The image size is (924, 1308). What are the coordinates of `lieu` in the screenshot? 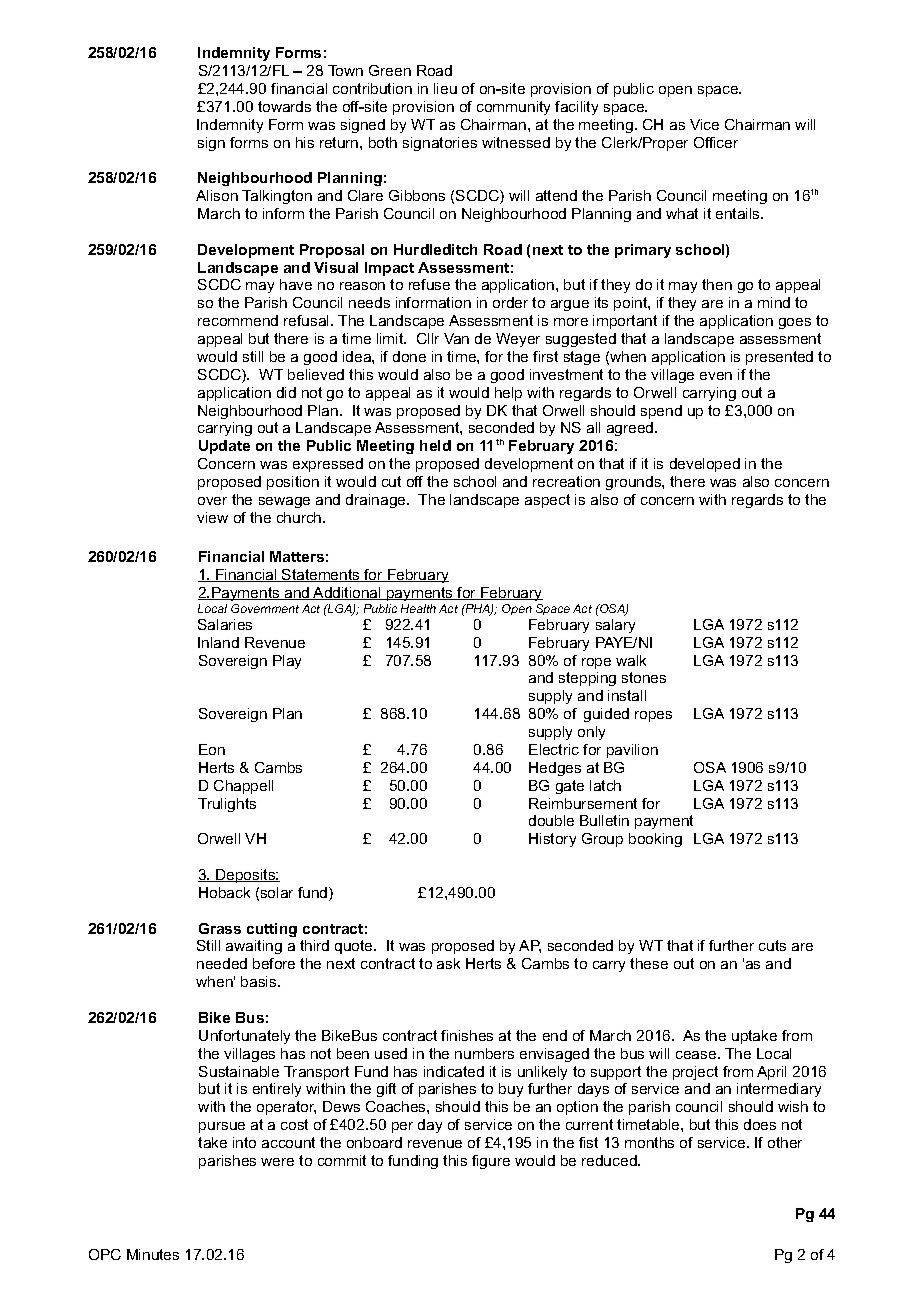 It's located at (445, 88).
